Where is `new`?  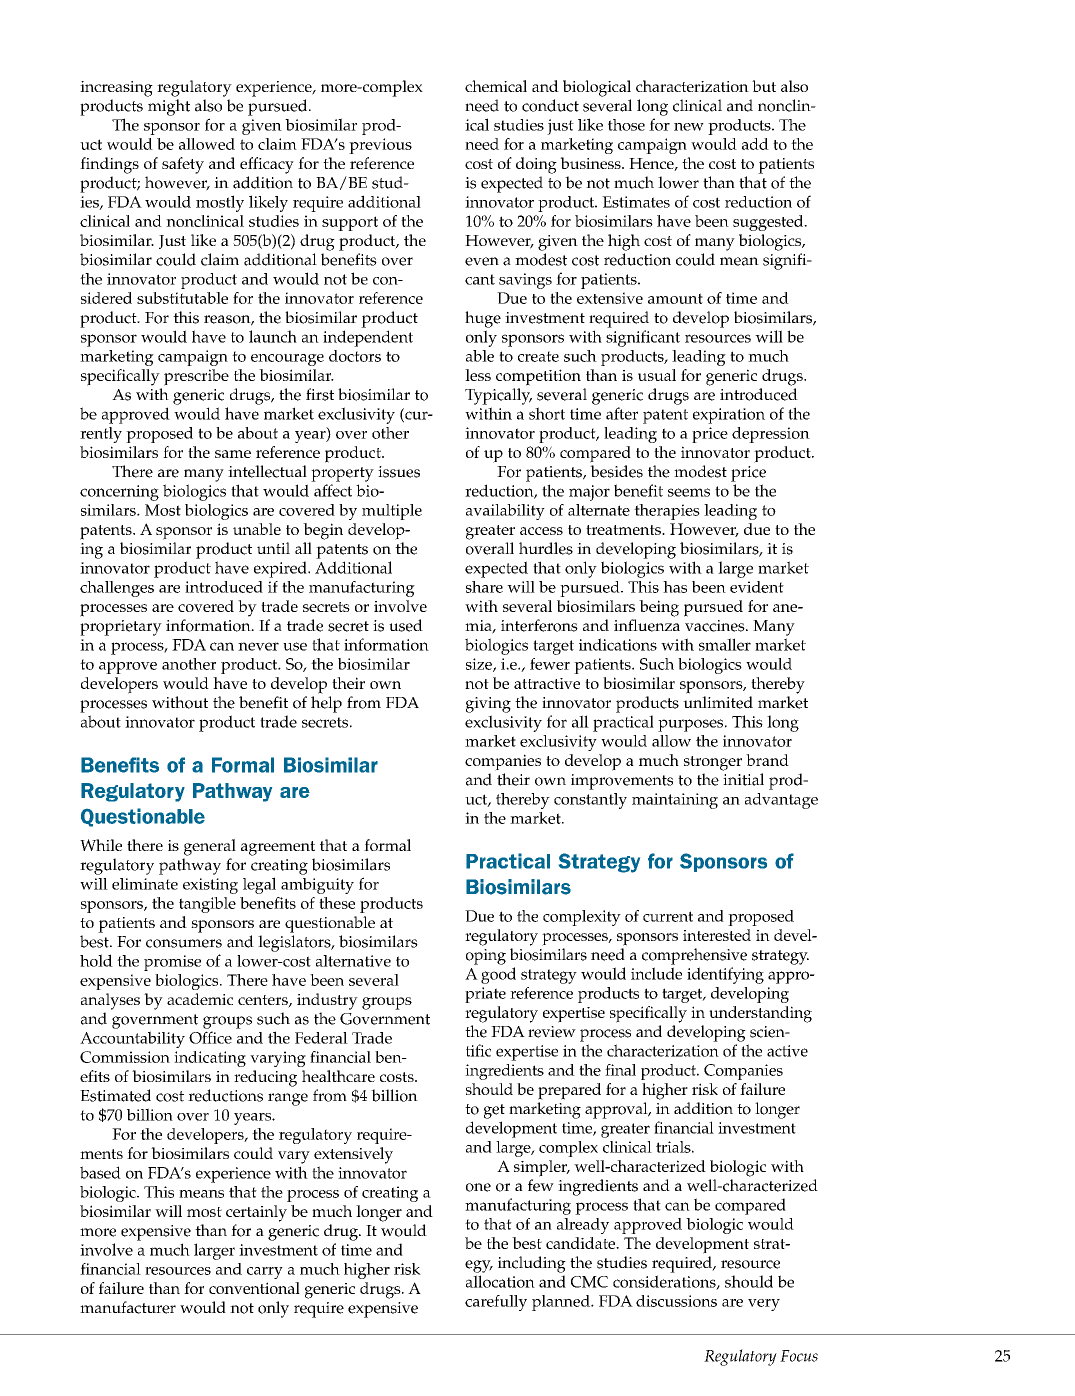
new is located at coordinates (689, 127).
